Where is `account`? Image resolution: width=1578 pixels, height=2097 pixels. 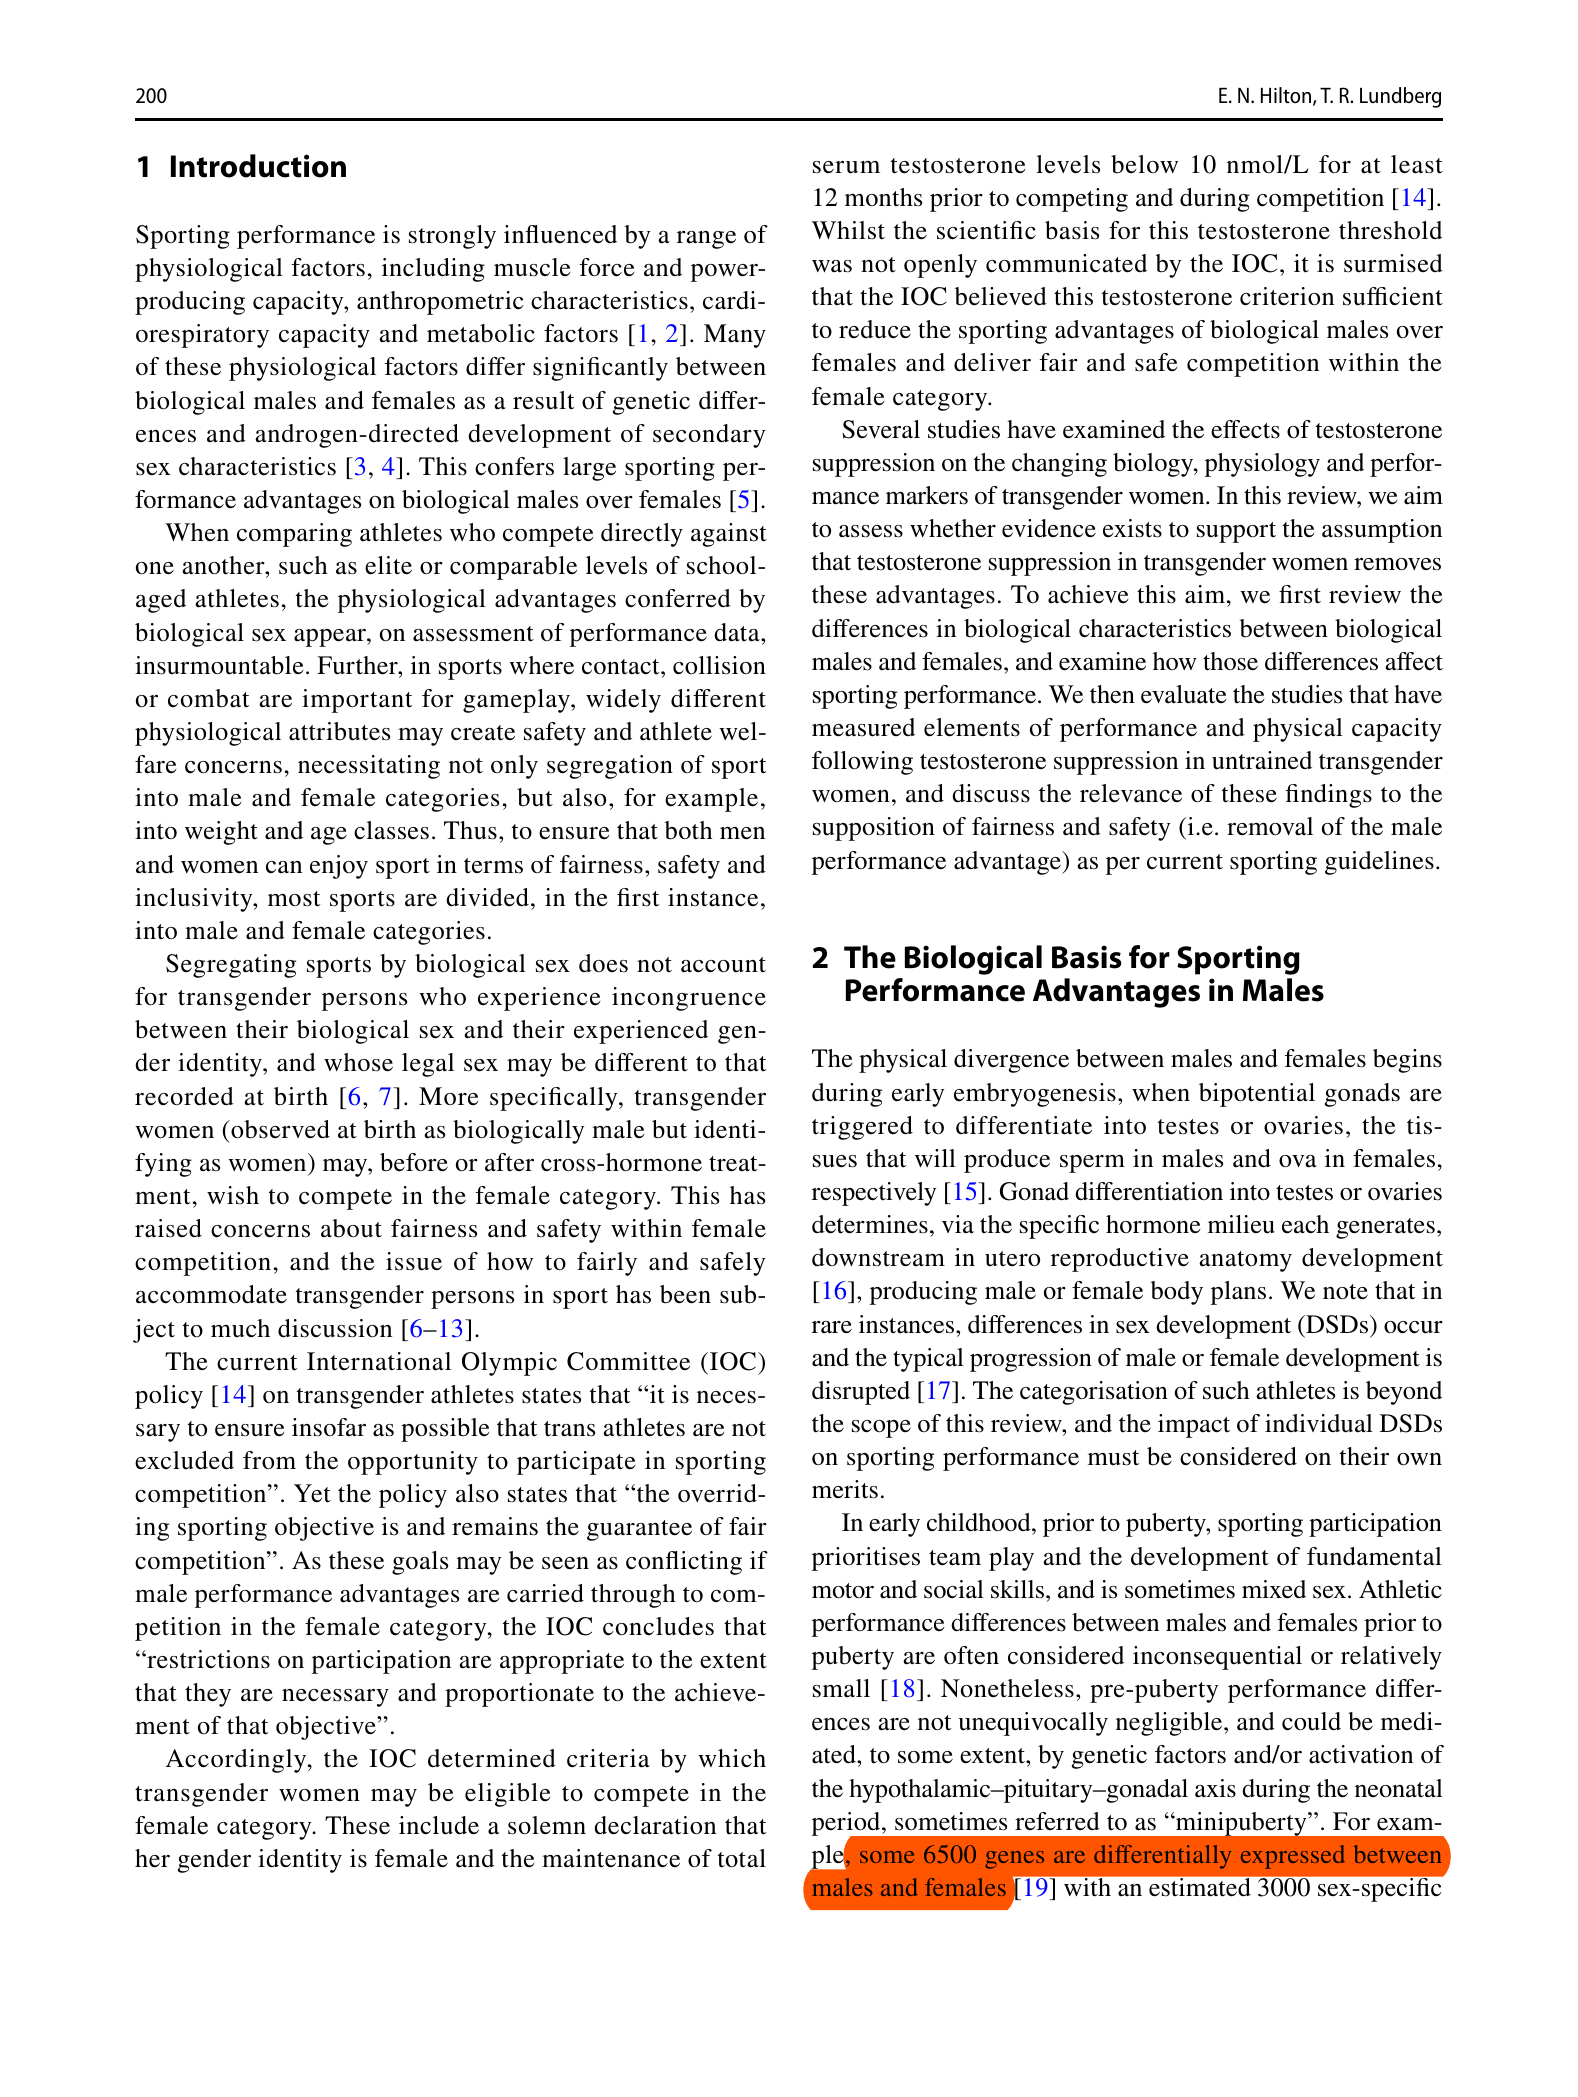 account is located at coordinates (723, 965).
